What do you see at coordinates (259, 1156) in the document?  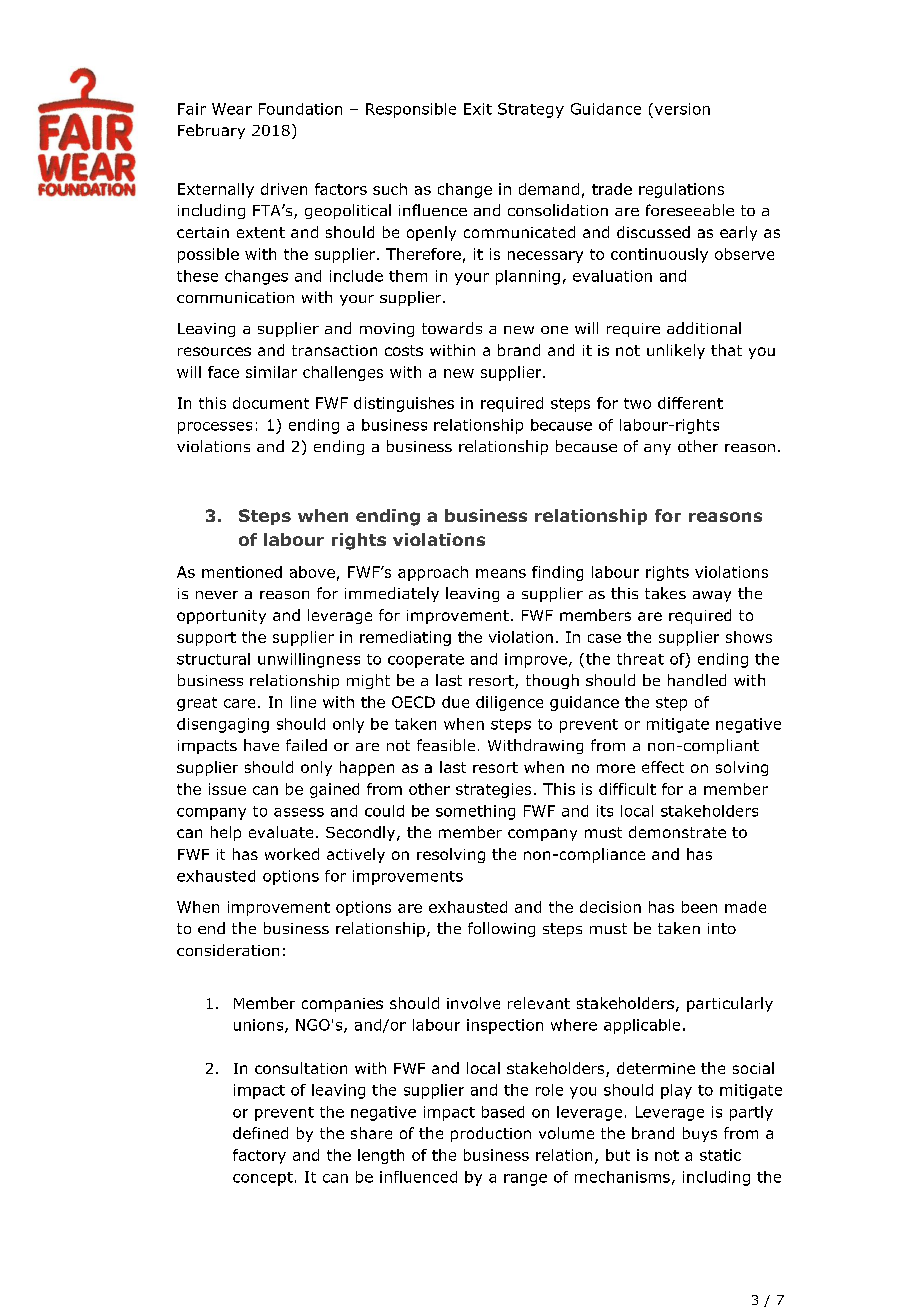 I see `factory` at bounding box center [259, 1156].
